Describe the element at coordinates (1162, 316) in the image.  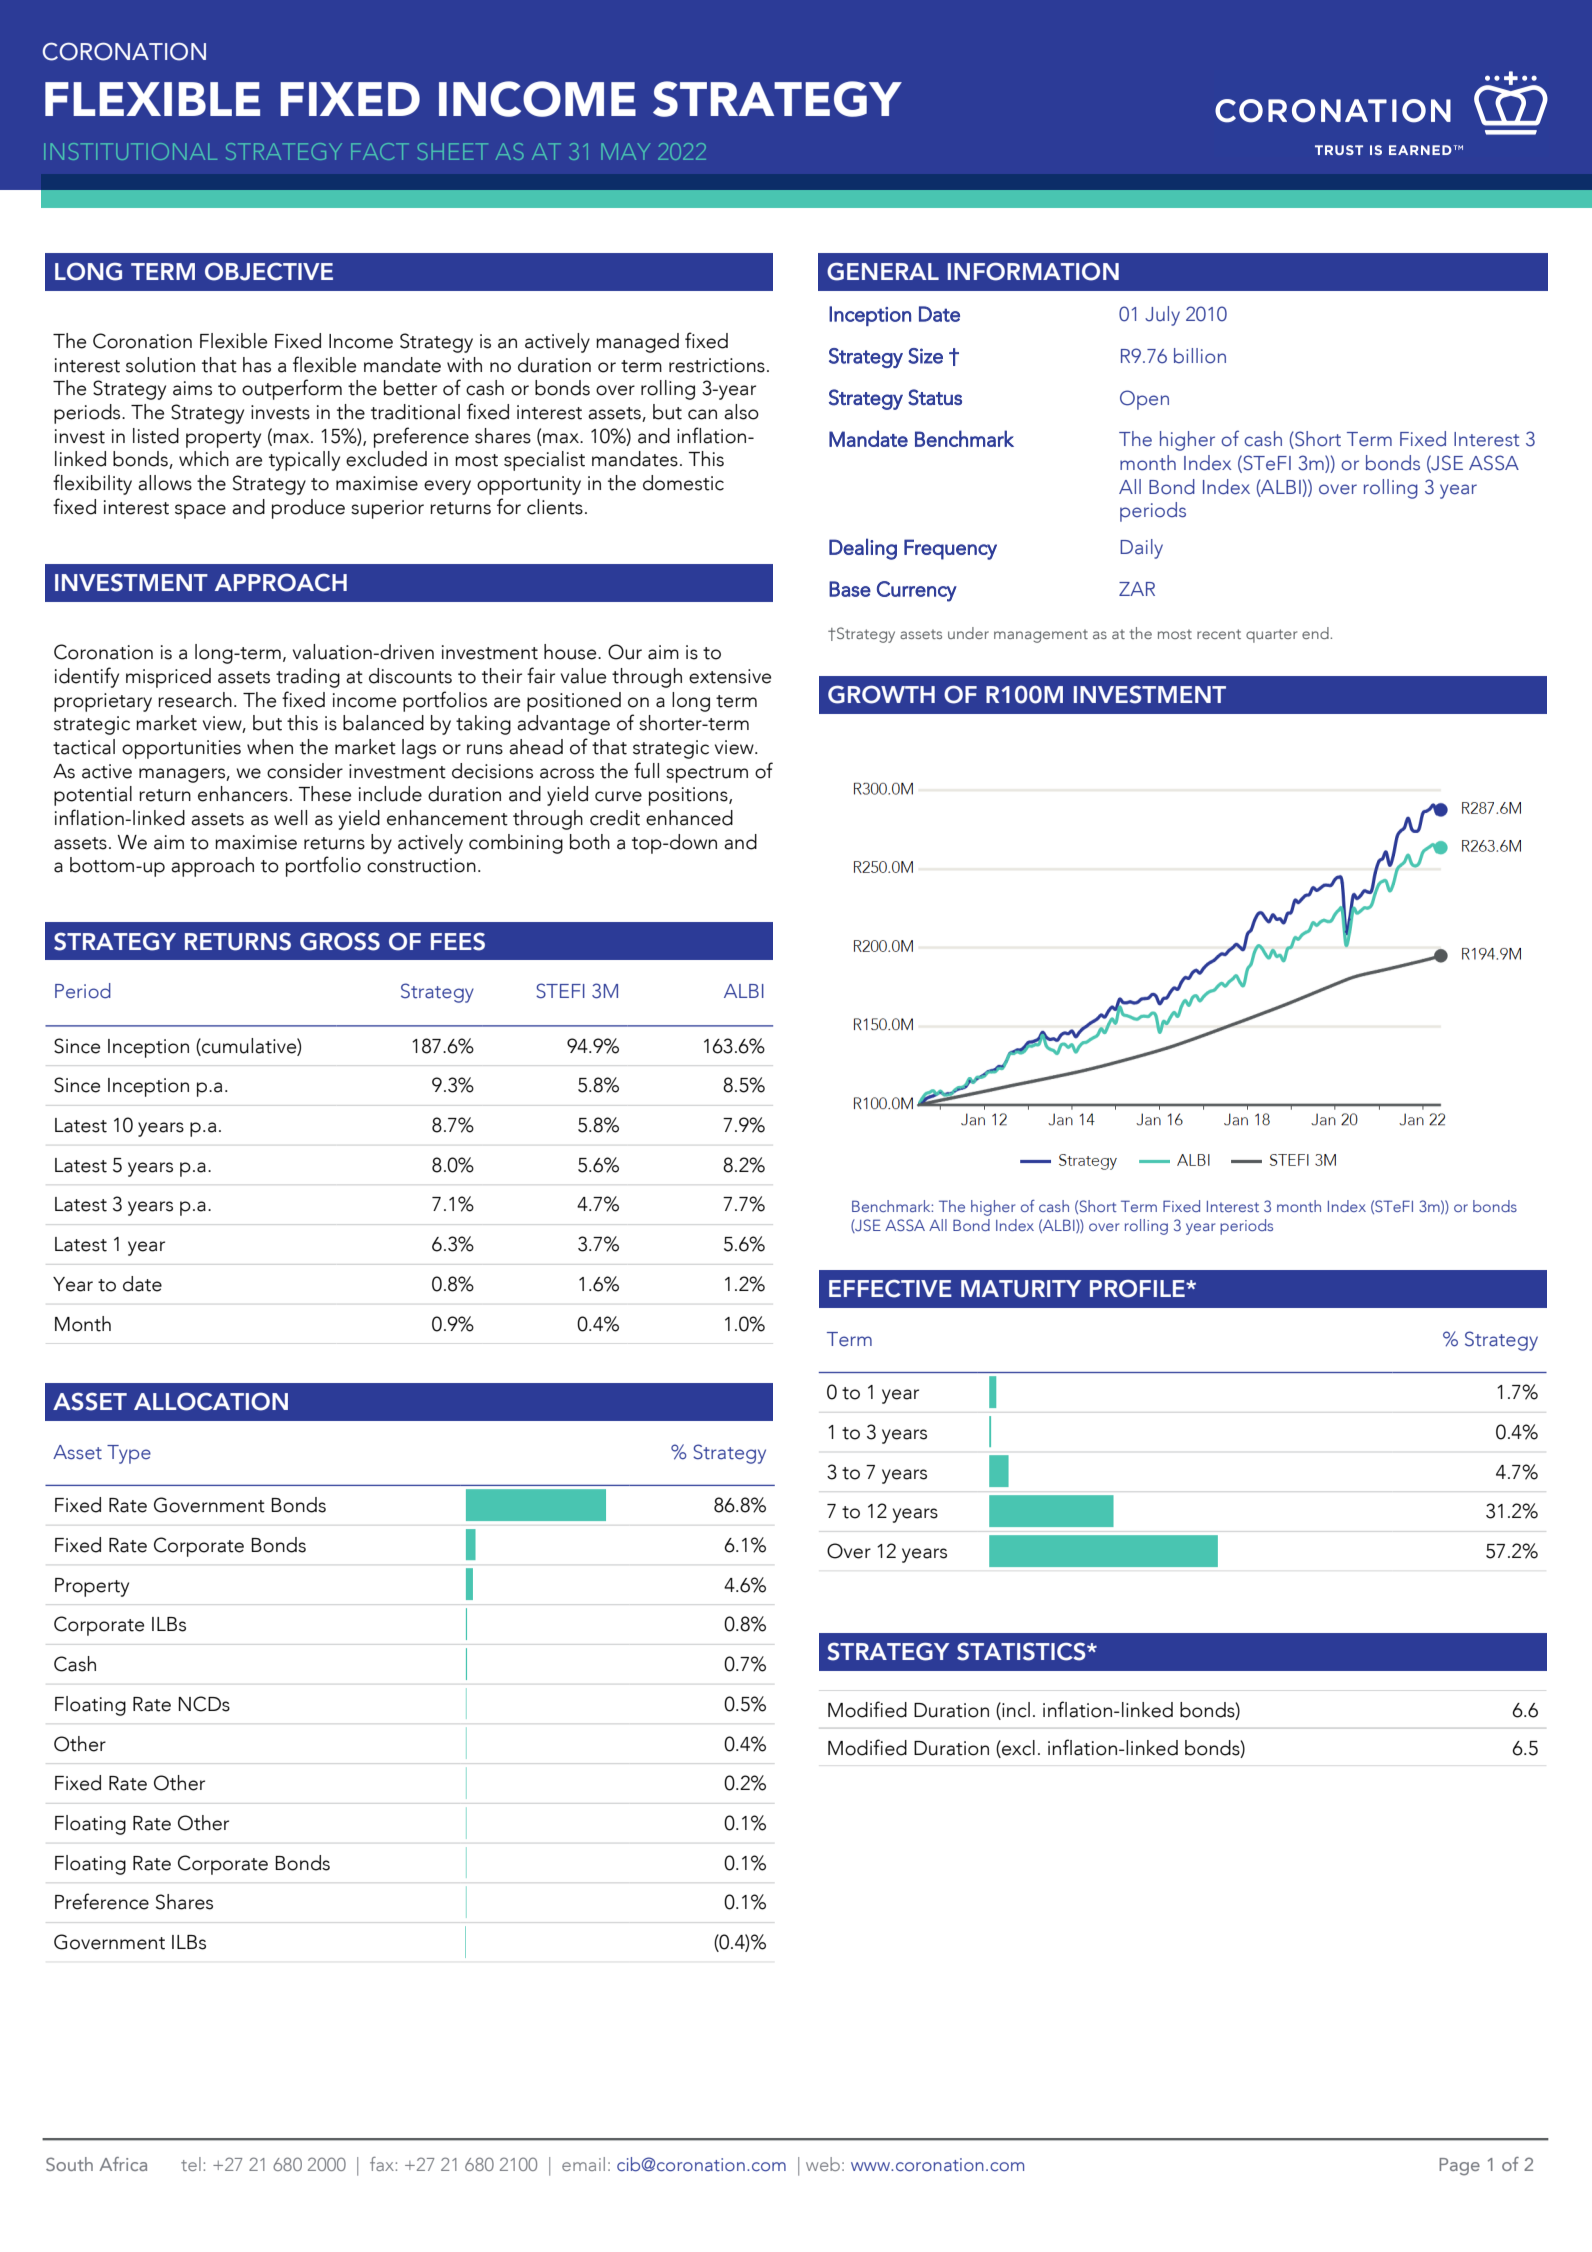
I see `July` at that location.
